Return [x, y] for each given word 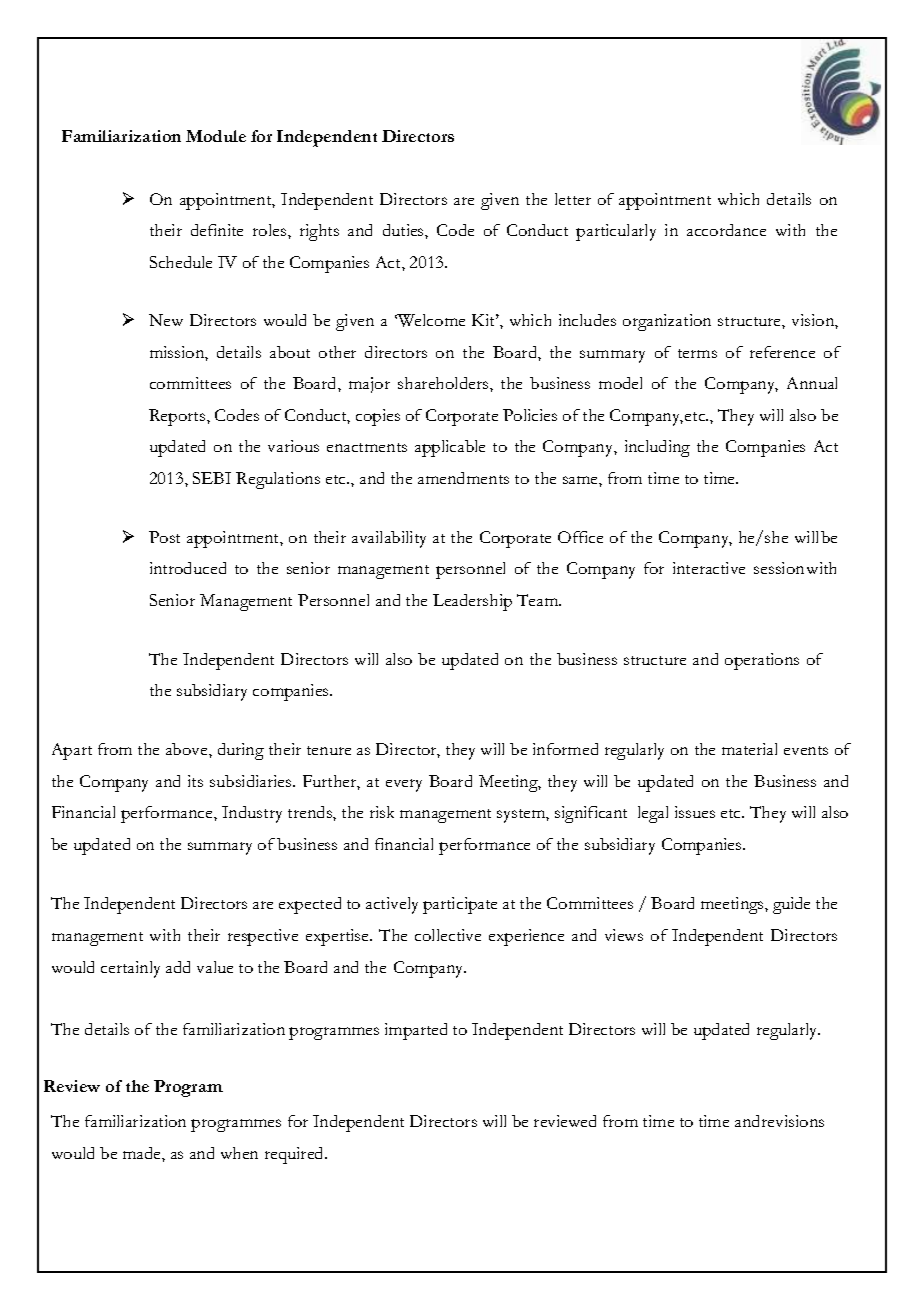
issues [695, 812]
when [239, 1153]
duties [404, 230]
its [195, 781]
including [657, 448]
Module [216, 136]
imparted [416, 1031]
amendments [463, 478]
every [404, 785]
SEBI [212, 478]
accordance [726, 230]
